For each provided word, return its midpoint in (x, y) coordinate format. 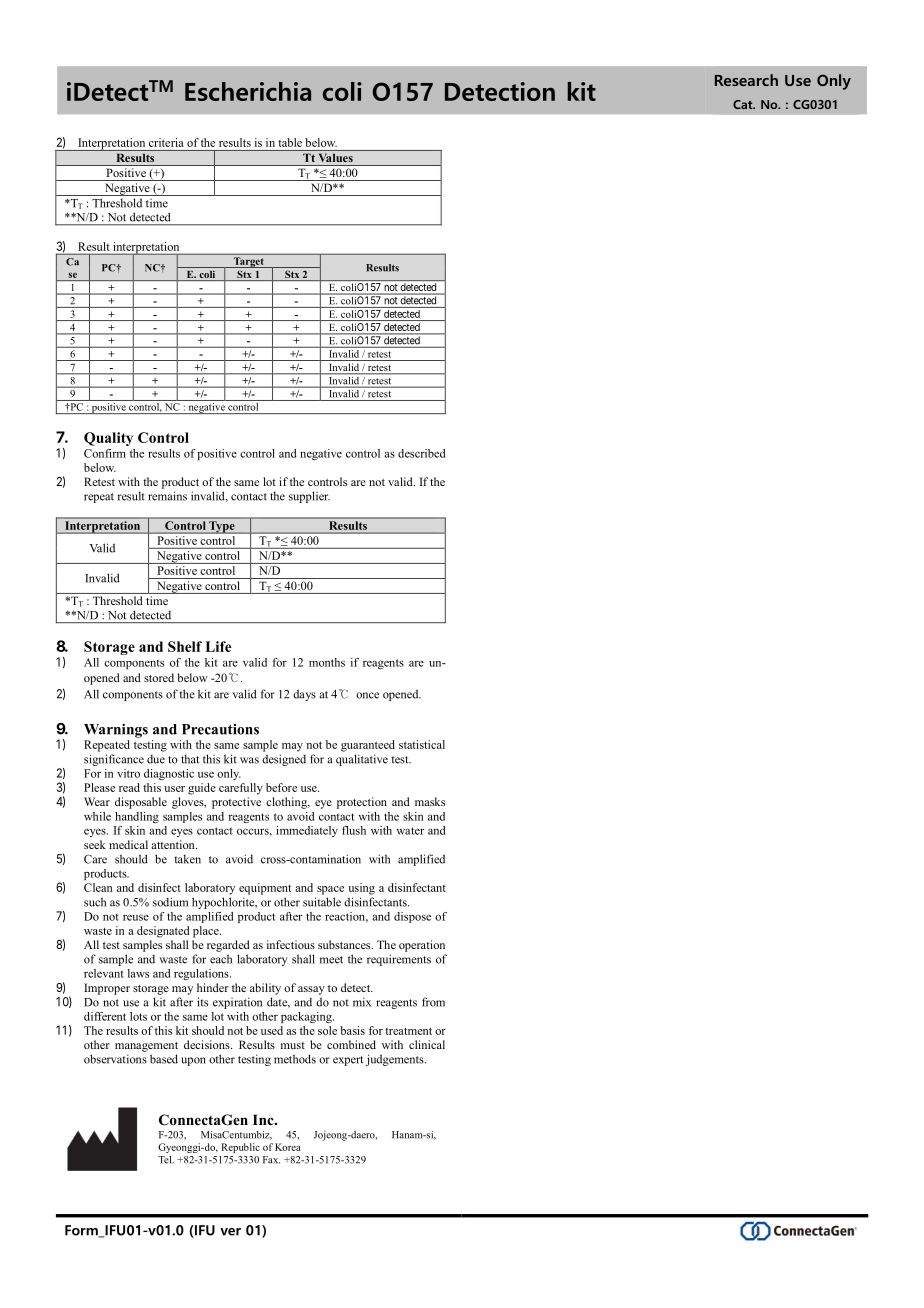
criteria (166, 142)
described (421, 453)
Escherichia (248, 91)
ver (230, 1232)
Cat (744, 104)
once (367, 695)
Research (746, 80)
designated (163, 932)
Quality (108, 439)
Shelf (185, 646)
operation (422, 946)
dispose (412, 917)
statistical (422, 744)
